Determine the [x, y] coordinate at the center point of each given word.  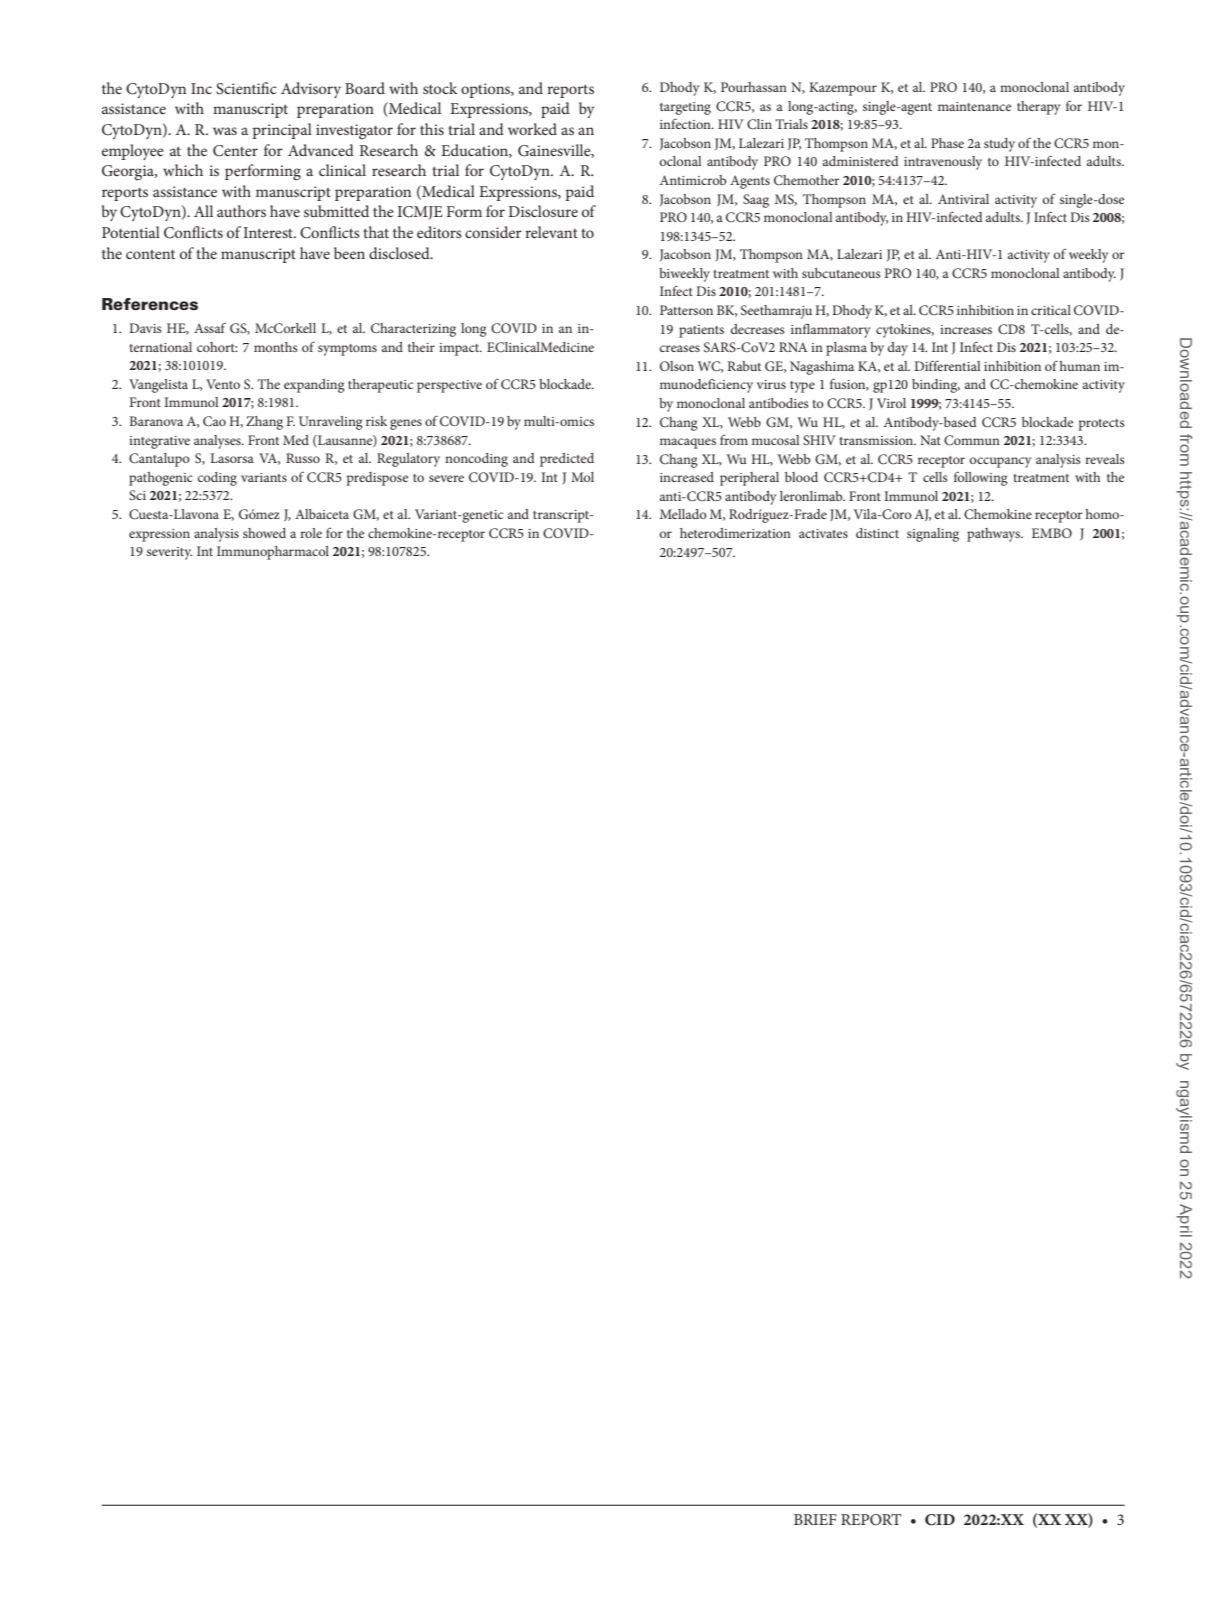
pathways [995, 535]
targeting [685, 108]
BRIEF [815, 1519]
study [999, 145]
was [225, 131]
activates [823, 533]
